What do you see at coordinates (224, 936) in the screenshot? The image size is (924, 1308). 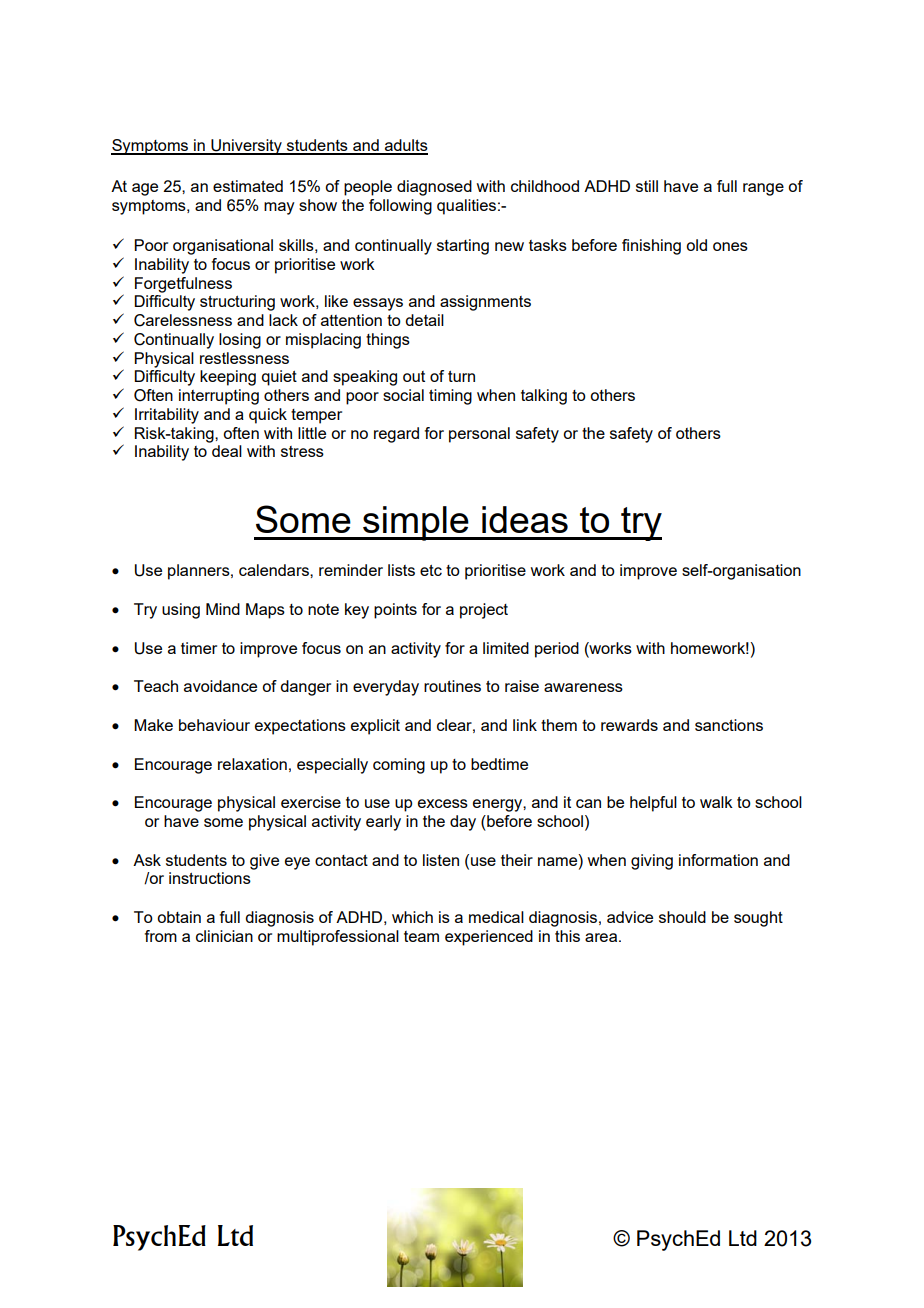 I see `clinician` at bounding box center [224, 936].
